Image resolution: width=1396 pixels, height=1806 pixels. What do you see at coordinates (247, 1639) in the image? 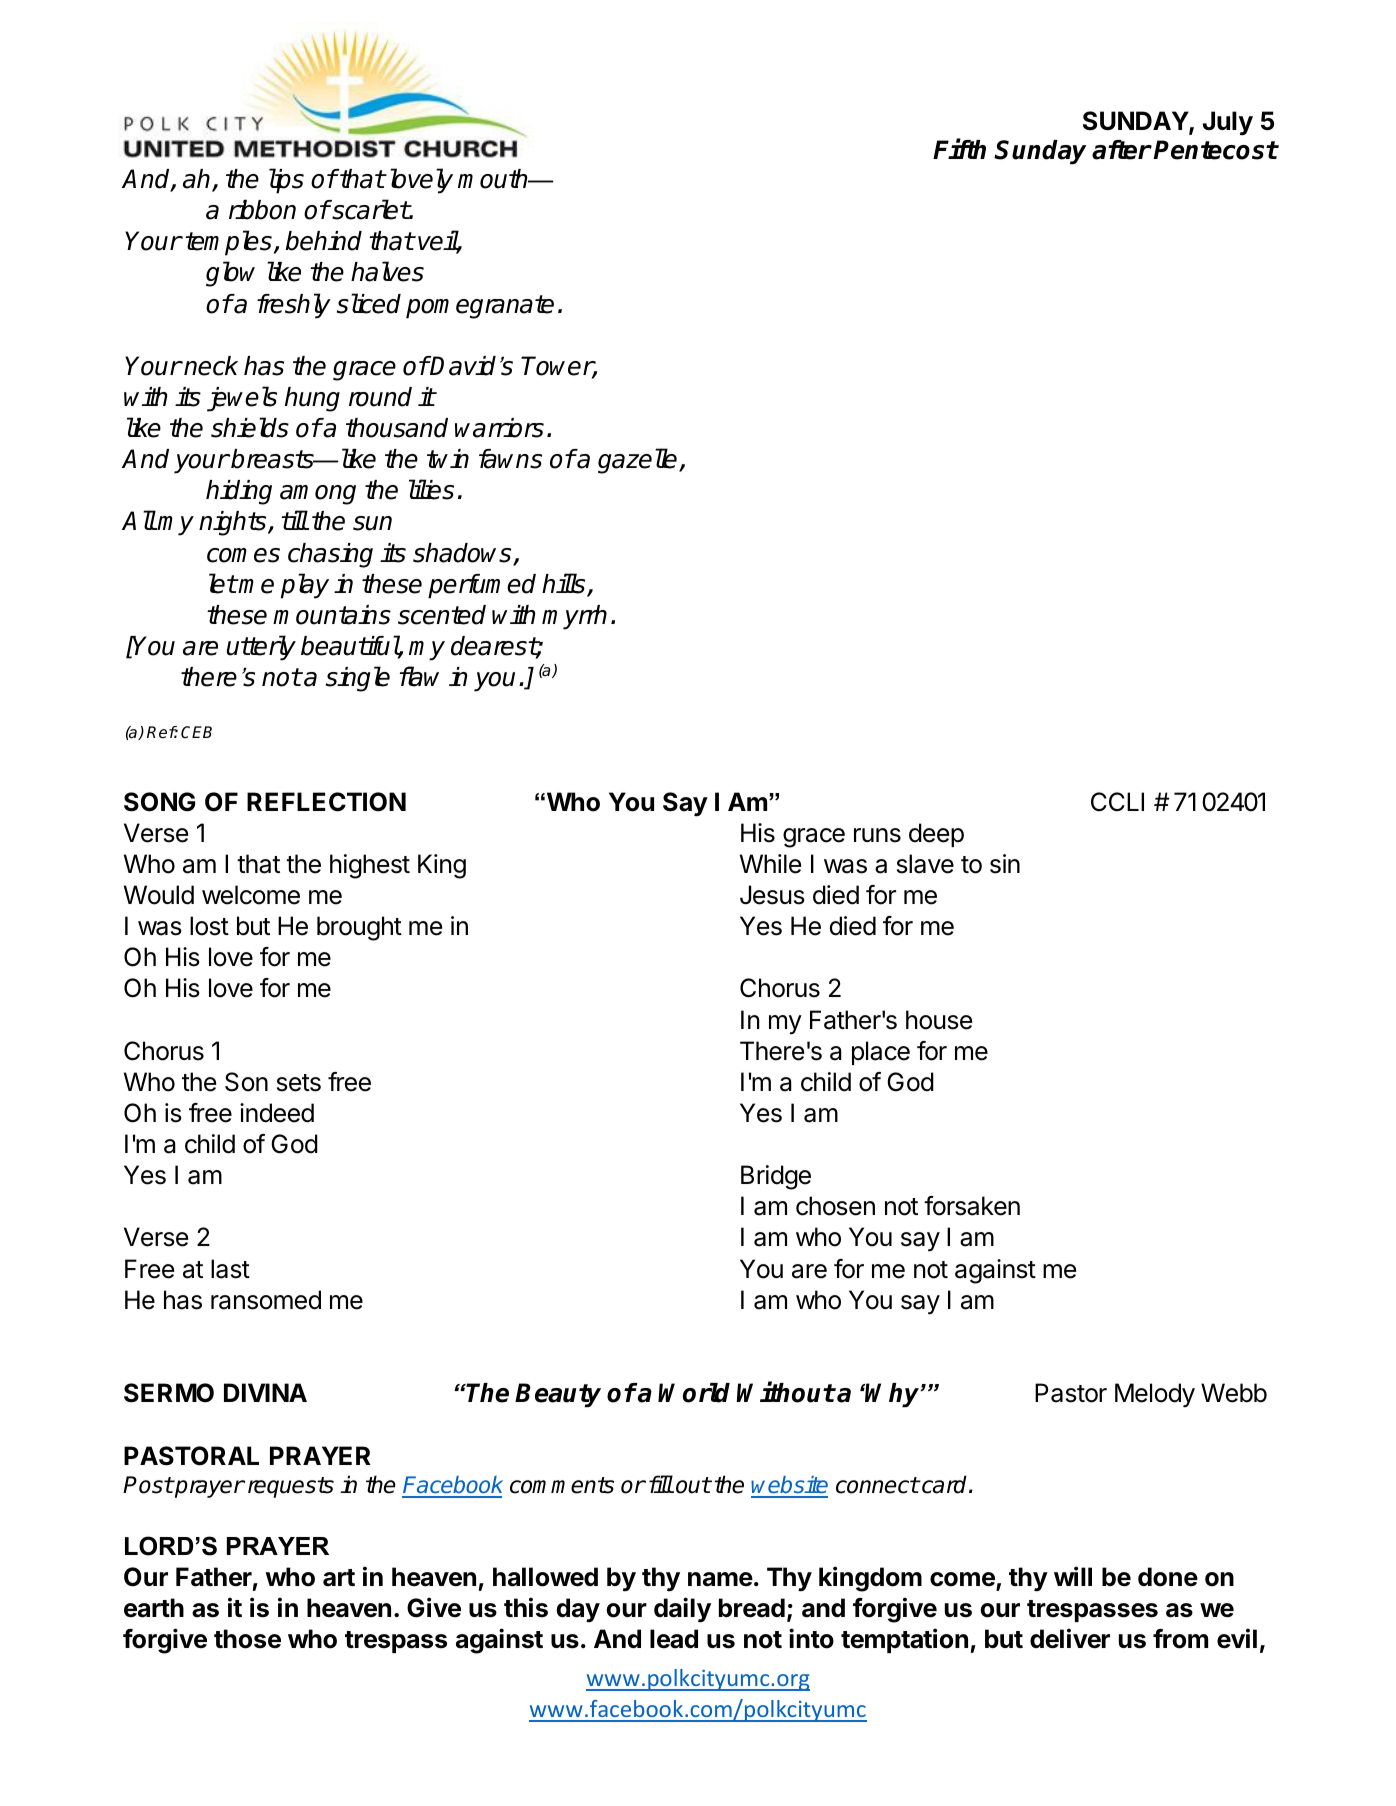
I see `those` at bounding box center [247, 1639].
